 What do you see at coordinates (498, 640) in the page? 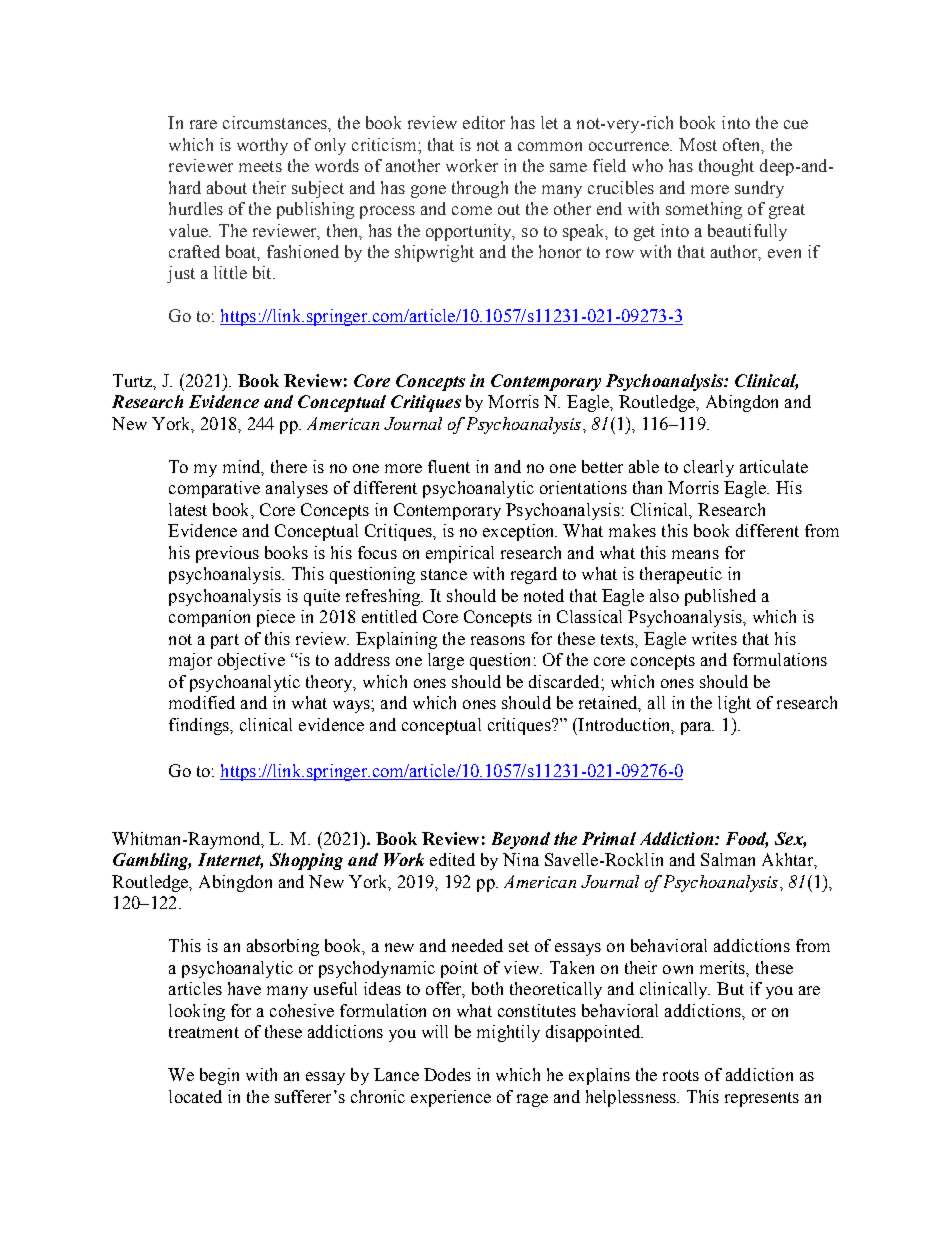
I see `reasons` at bounding box center [498, 640].
